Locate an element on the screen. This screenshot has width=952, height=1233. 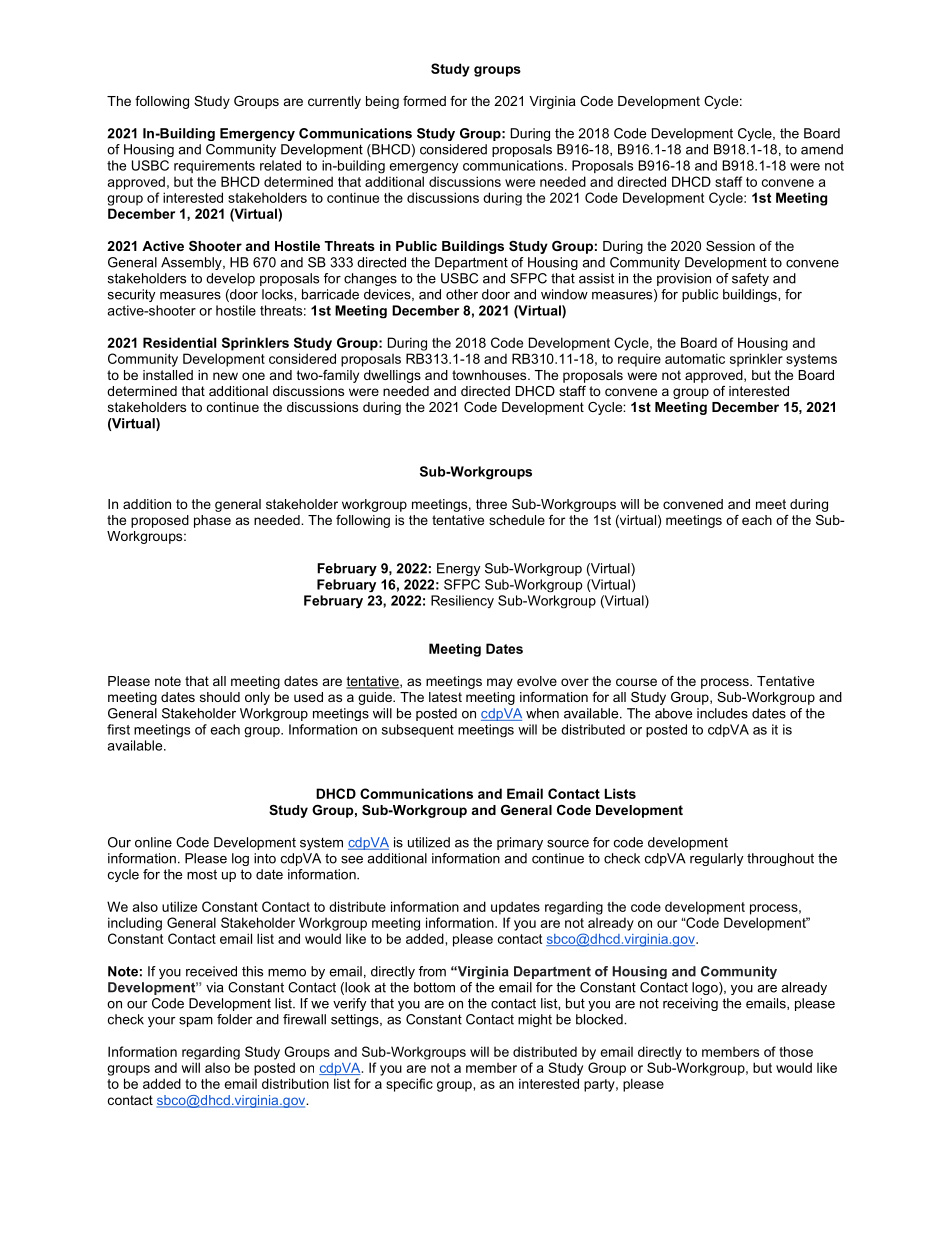
related is located at coordinates (280, 165).
